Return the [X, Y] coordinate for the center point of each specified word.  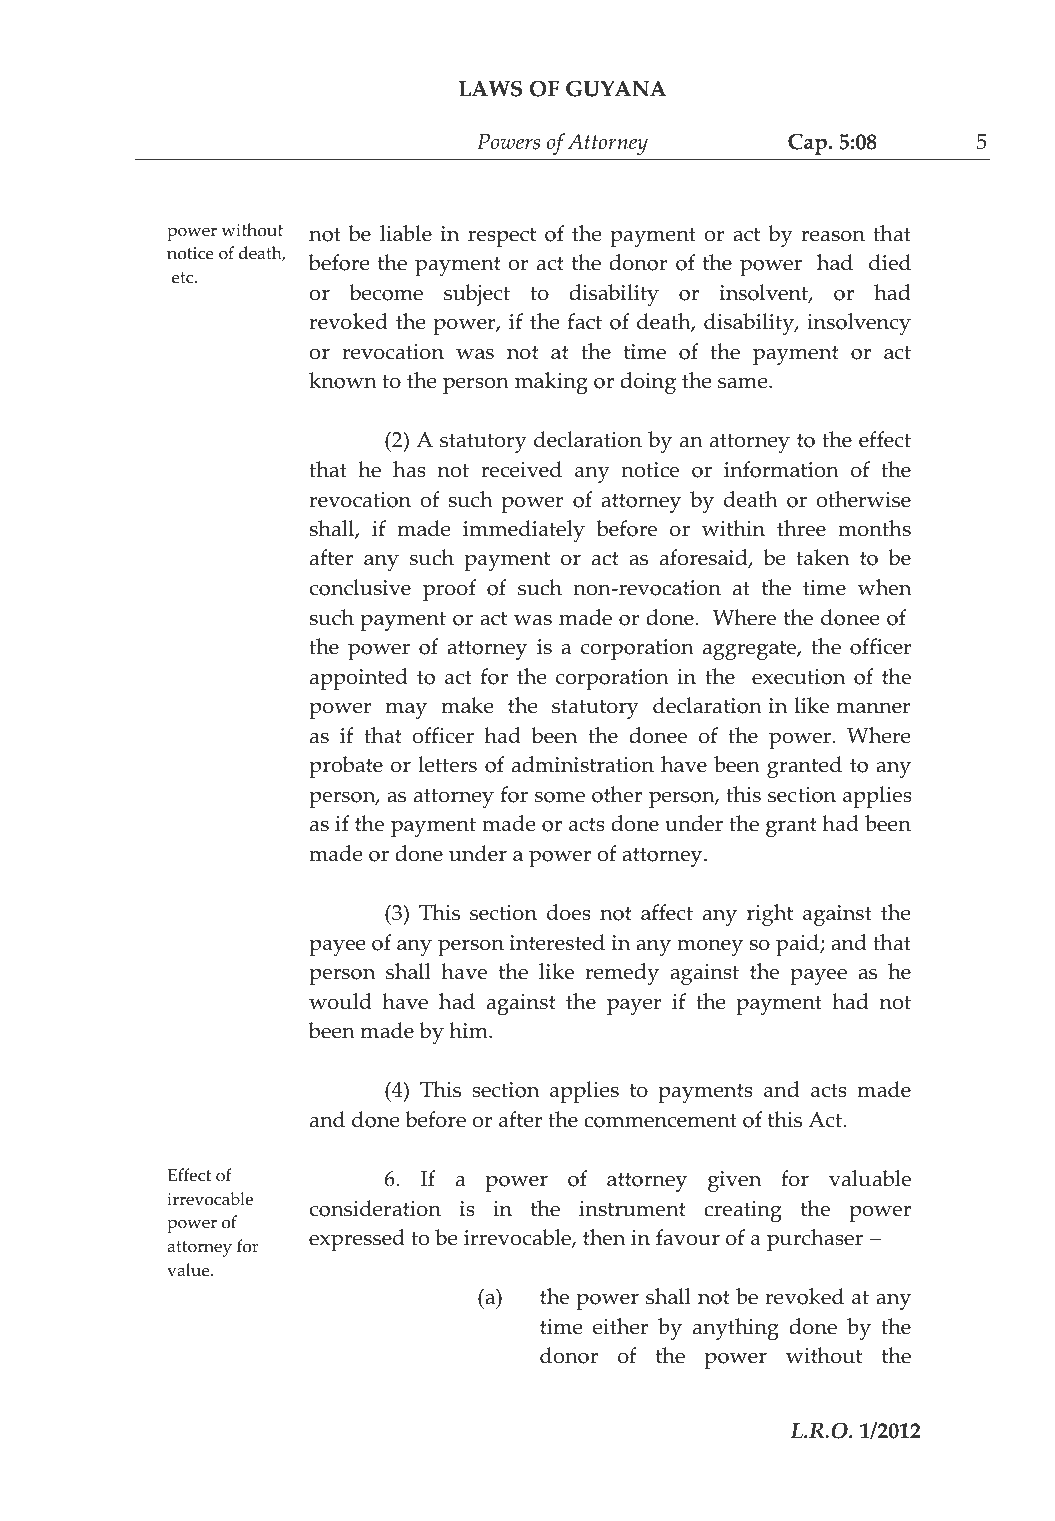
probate [346, 767]
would [340, 1001]
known [343, 380]
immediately [524, 531]
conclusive [360, 587]
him [469, 1030]
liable [406, 233]
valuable [870, 1178]
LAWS [490, 88]
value [189, 1270]
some [560, 797]
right [770, 915]
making [551, 383]
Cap [807, 144]
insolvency [859, 324]
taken [822, 557]
